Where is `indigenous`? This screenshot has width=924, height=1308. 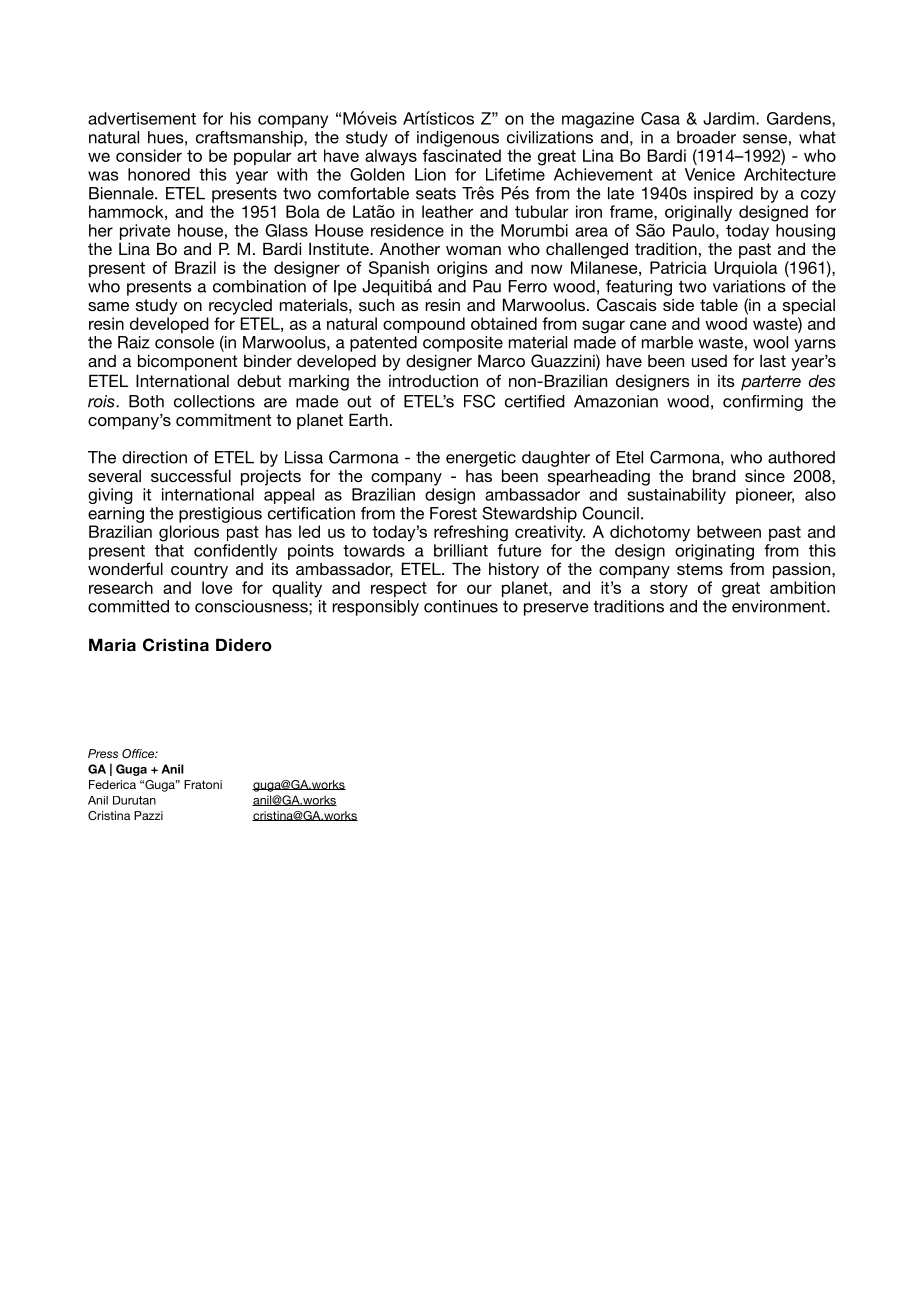 indigenous is located at coordinates (458, 139).
